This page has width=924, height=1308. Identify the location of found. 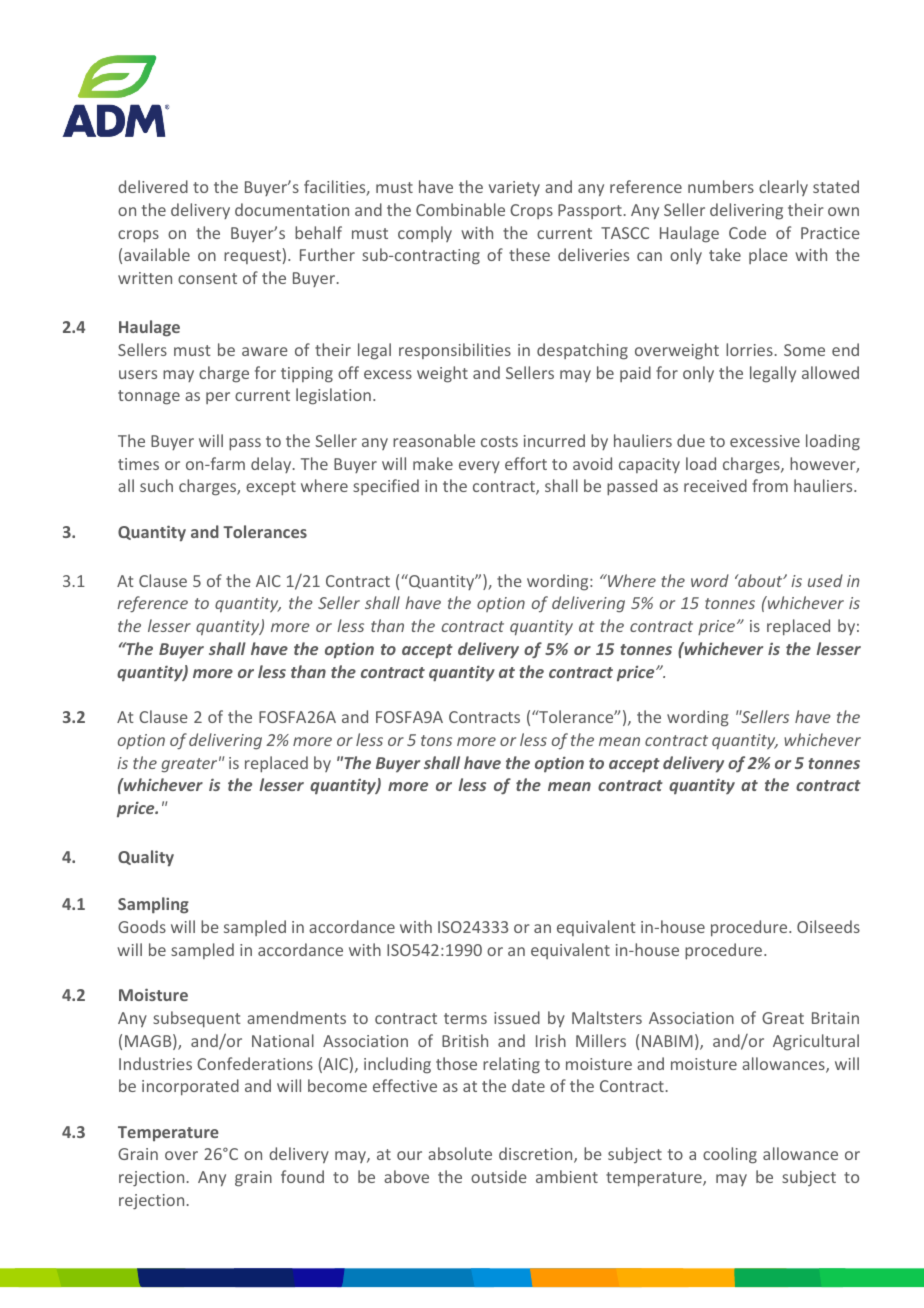
(302, 1176).
